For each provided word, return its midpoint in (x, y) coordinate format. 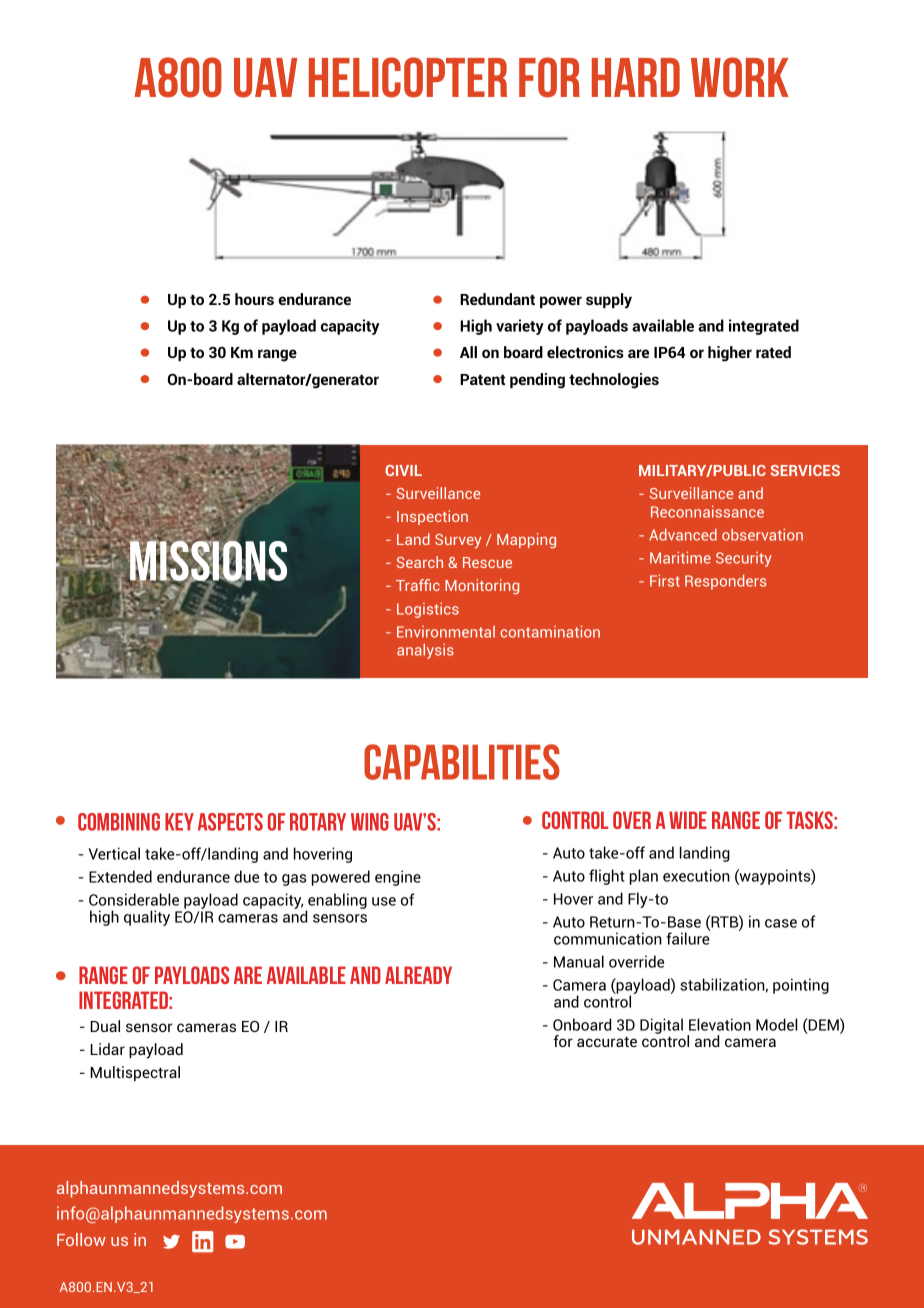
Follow (81, 1239)
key (179, 822)
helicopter (408, 77)
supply (609, 301)
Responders (725, 582)
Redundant (497, 299)
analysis (425, 651)
